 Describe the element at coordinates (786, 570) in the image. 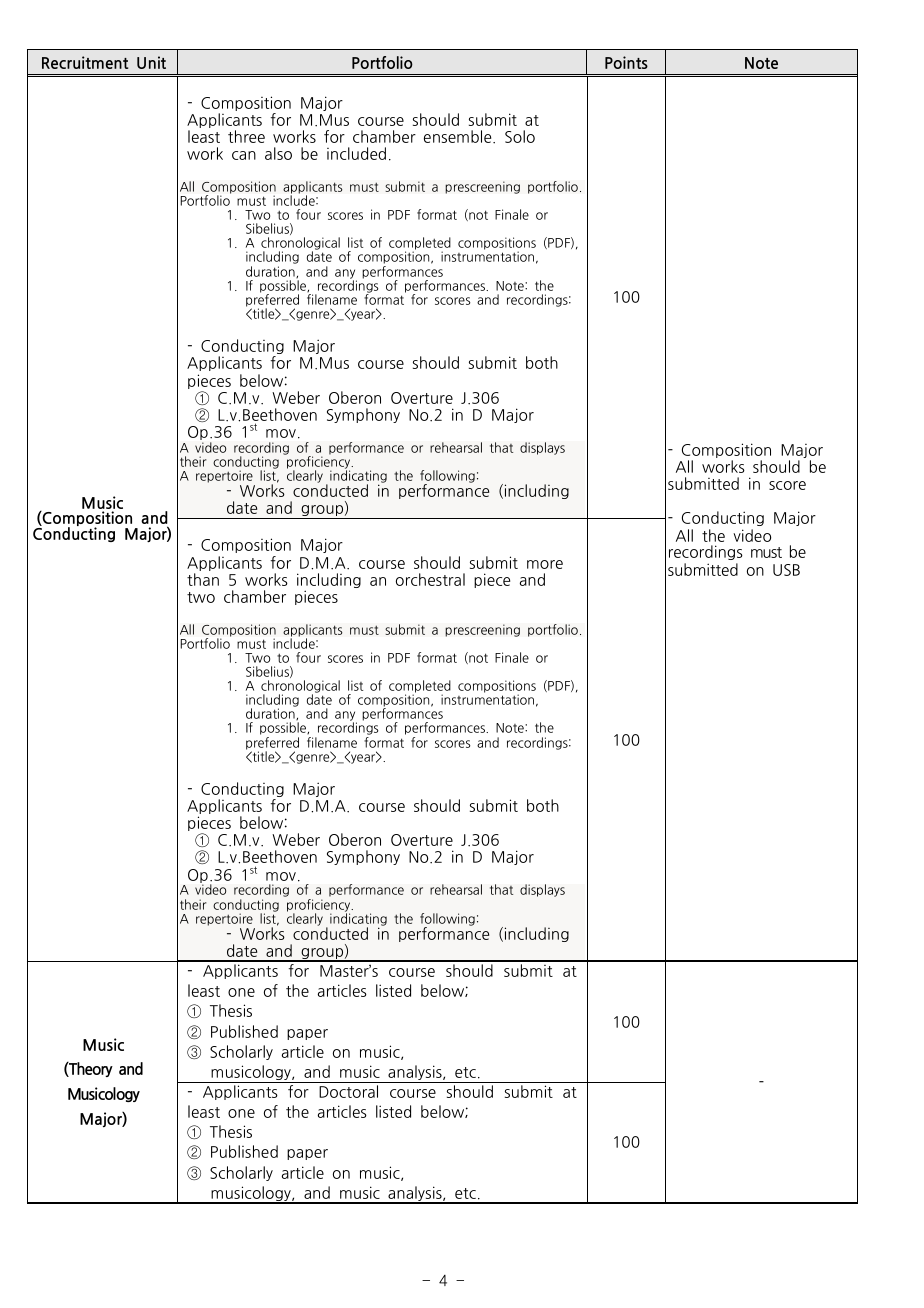

I see `USB` at that location.
